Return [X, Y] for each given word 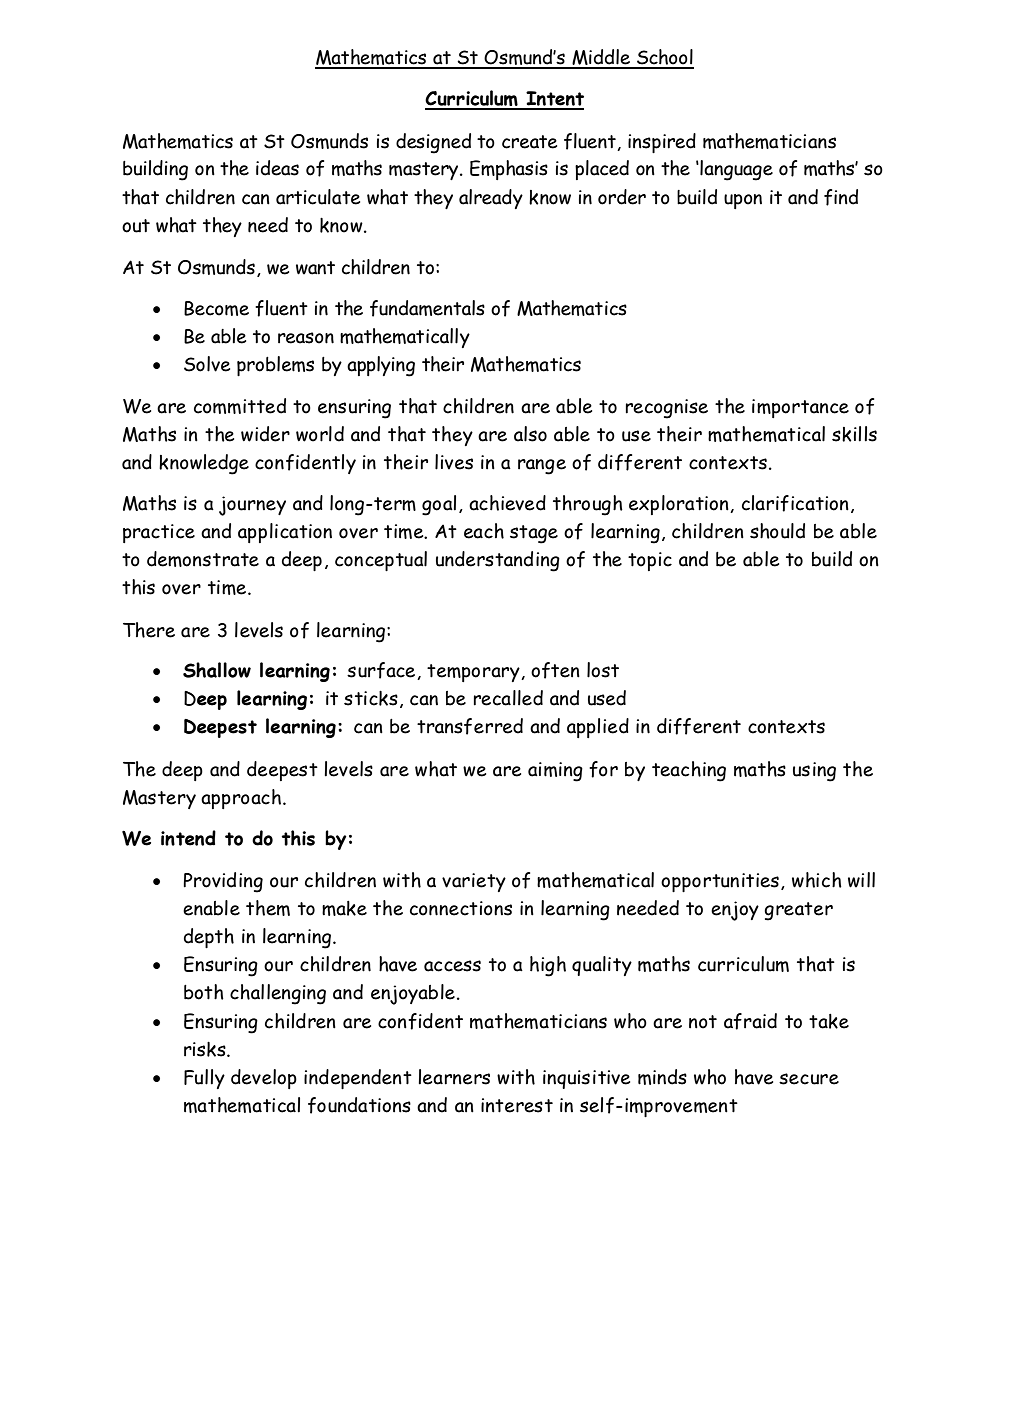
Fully [204, 1079]
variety [474, 882]
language [735, 170]
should [777, 531]
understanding [498, 561]
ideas [277, 168]
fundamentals [427, 308]
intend [188, 838]
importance [800, 408]
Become [216, 308]
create [529, 142]
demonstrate [203, 559]
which [817, 880]
